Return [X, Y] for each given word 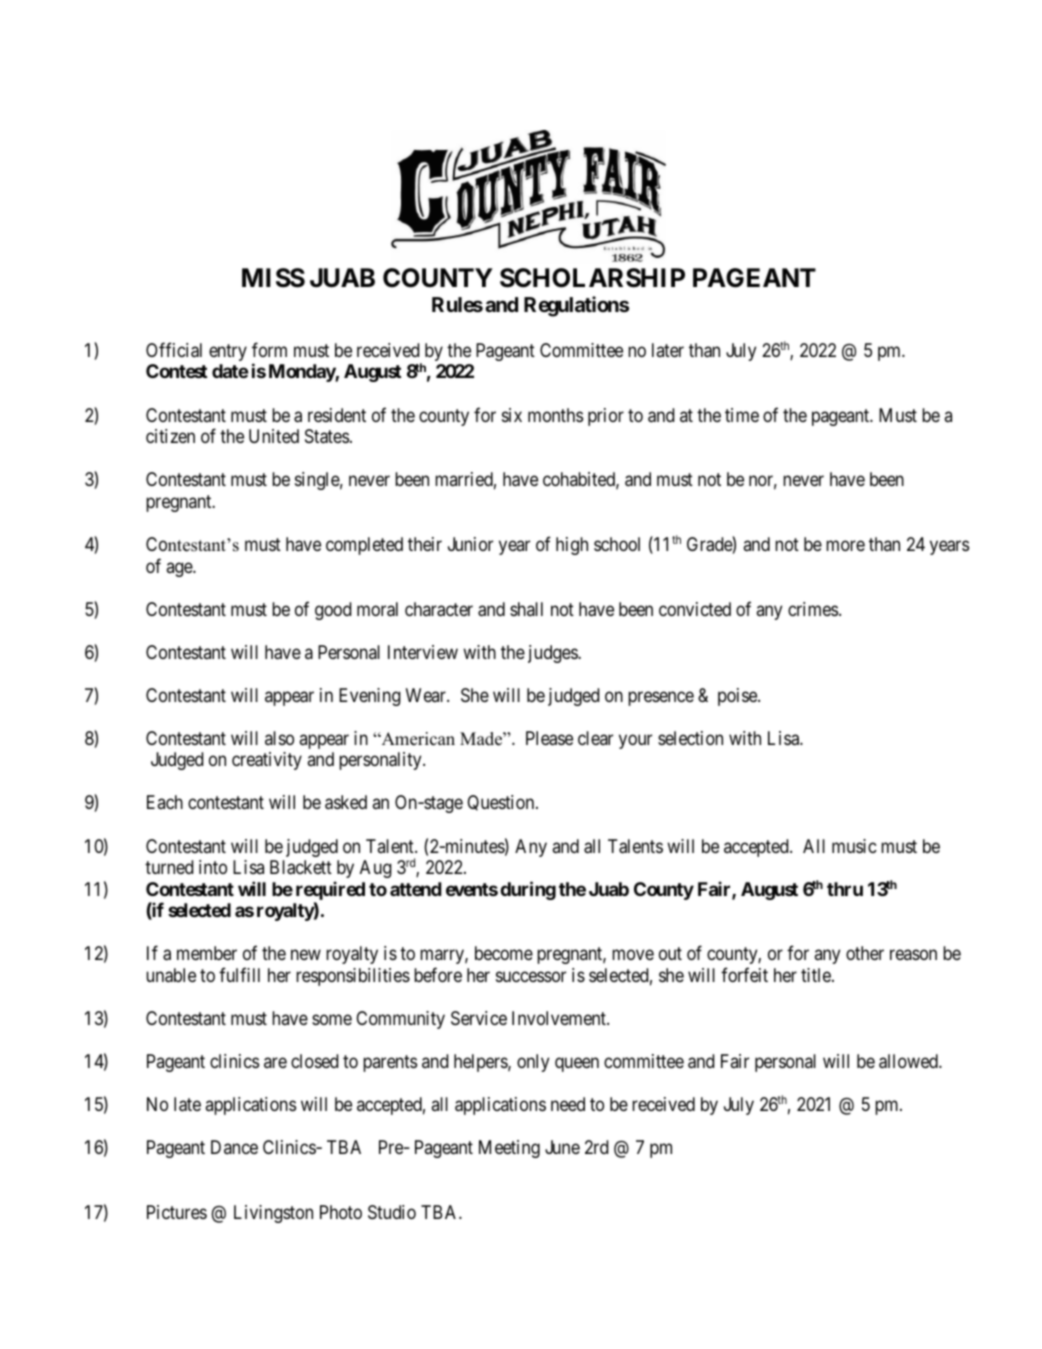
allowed [909, 1061]
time [742, 415]
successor [531, 976]
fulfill [239, 974]
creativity [267, 761]
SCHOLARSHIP [592, 278]
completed [364, 546]
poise [738, 697]
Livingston [273, 1214]
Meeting [509, 1149]
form [269, 349]
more [845, 545]
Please [549, 738]
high [572, 546]
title [817, 975]
